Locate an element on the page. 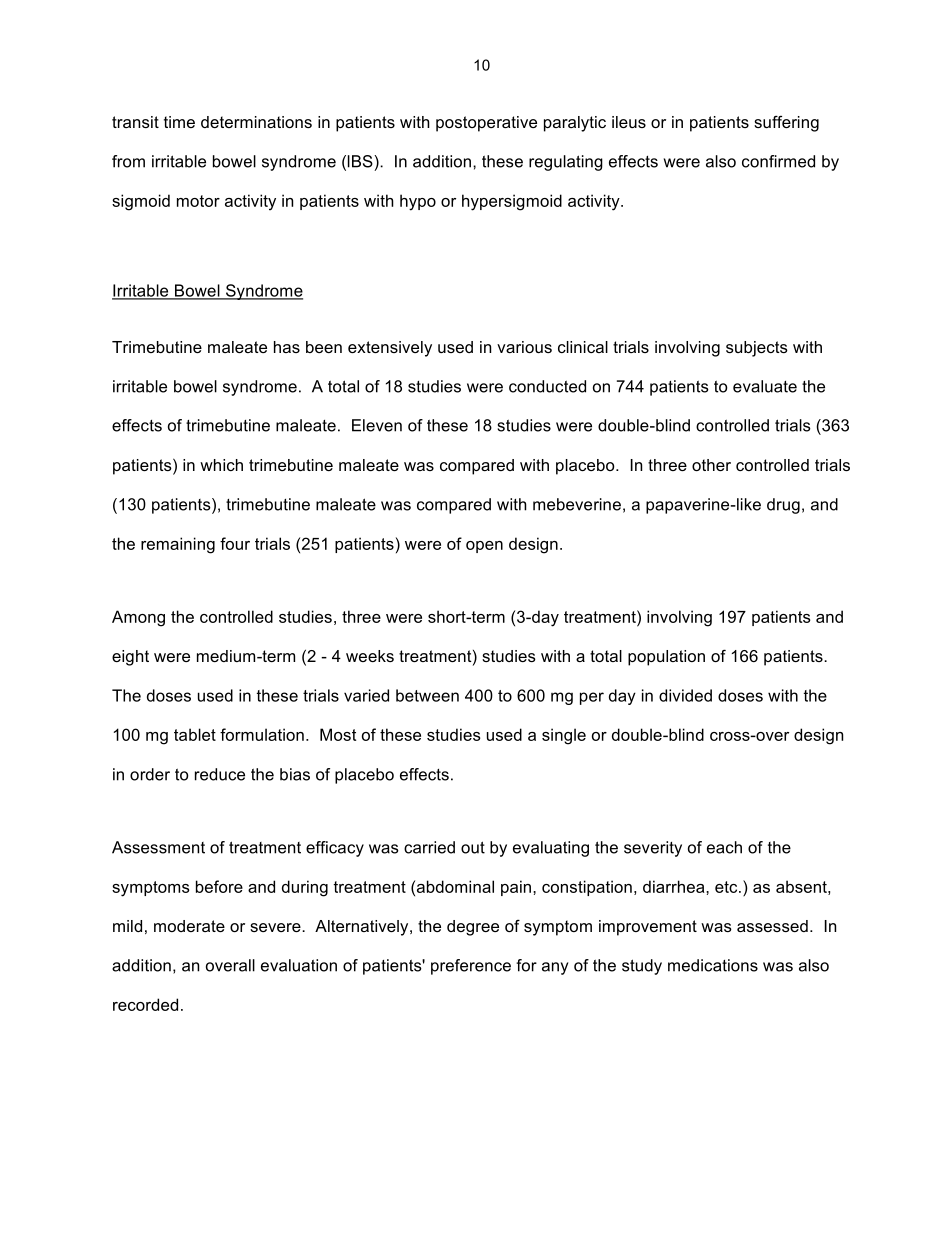 The width and height of the page is (952, 1233). confirmed is located at coordinates (778, 161).
